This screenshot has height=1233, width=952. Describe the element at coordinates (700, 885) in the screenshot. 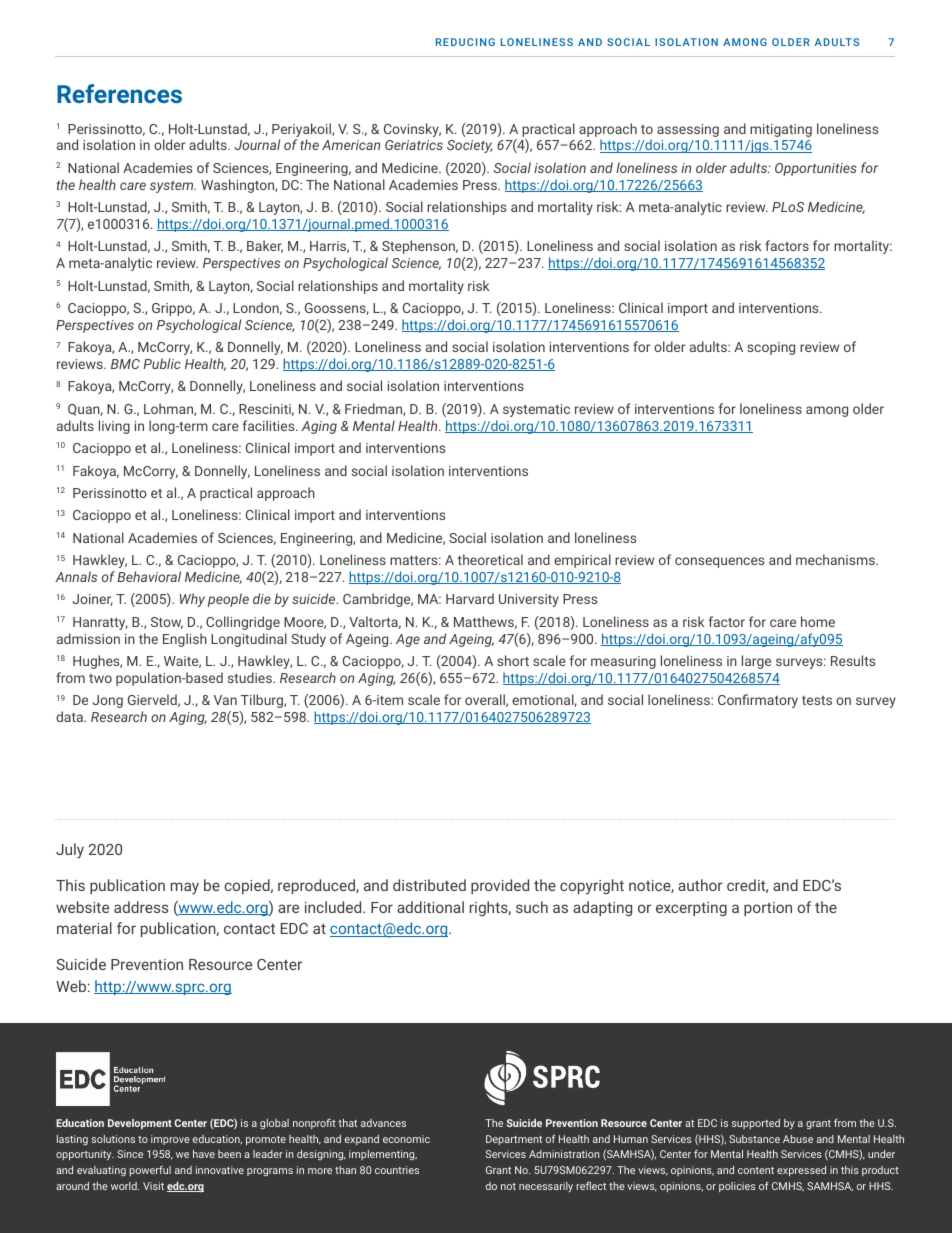

I see `author` at that location.
